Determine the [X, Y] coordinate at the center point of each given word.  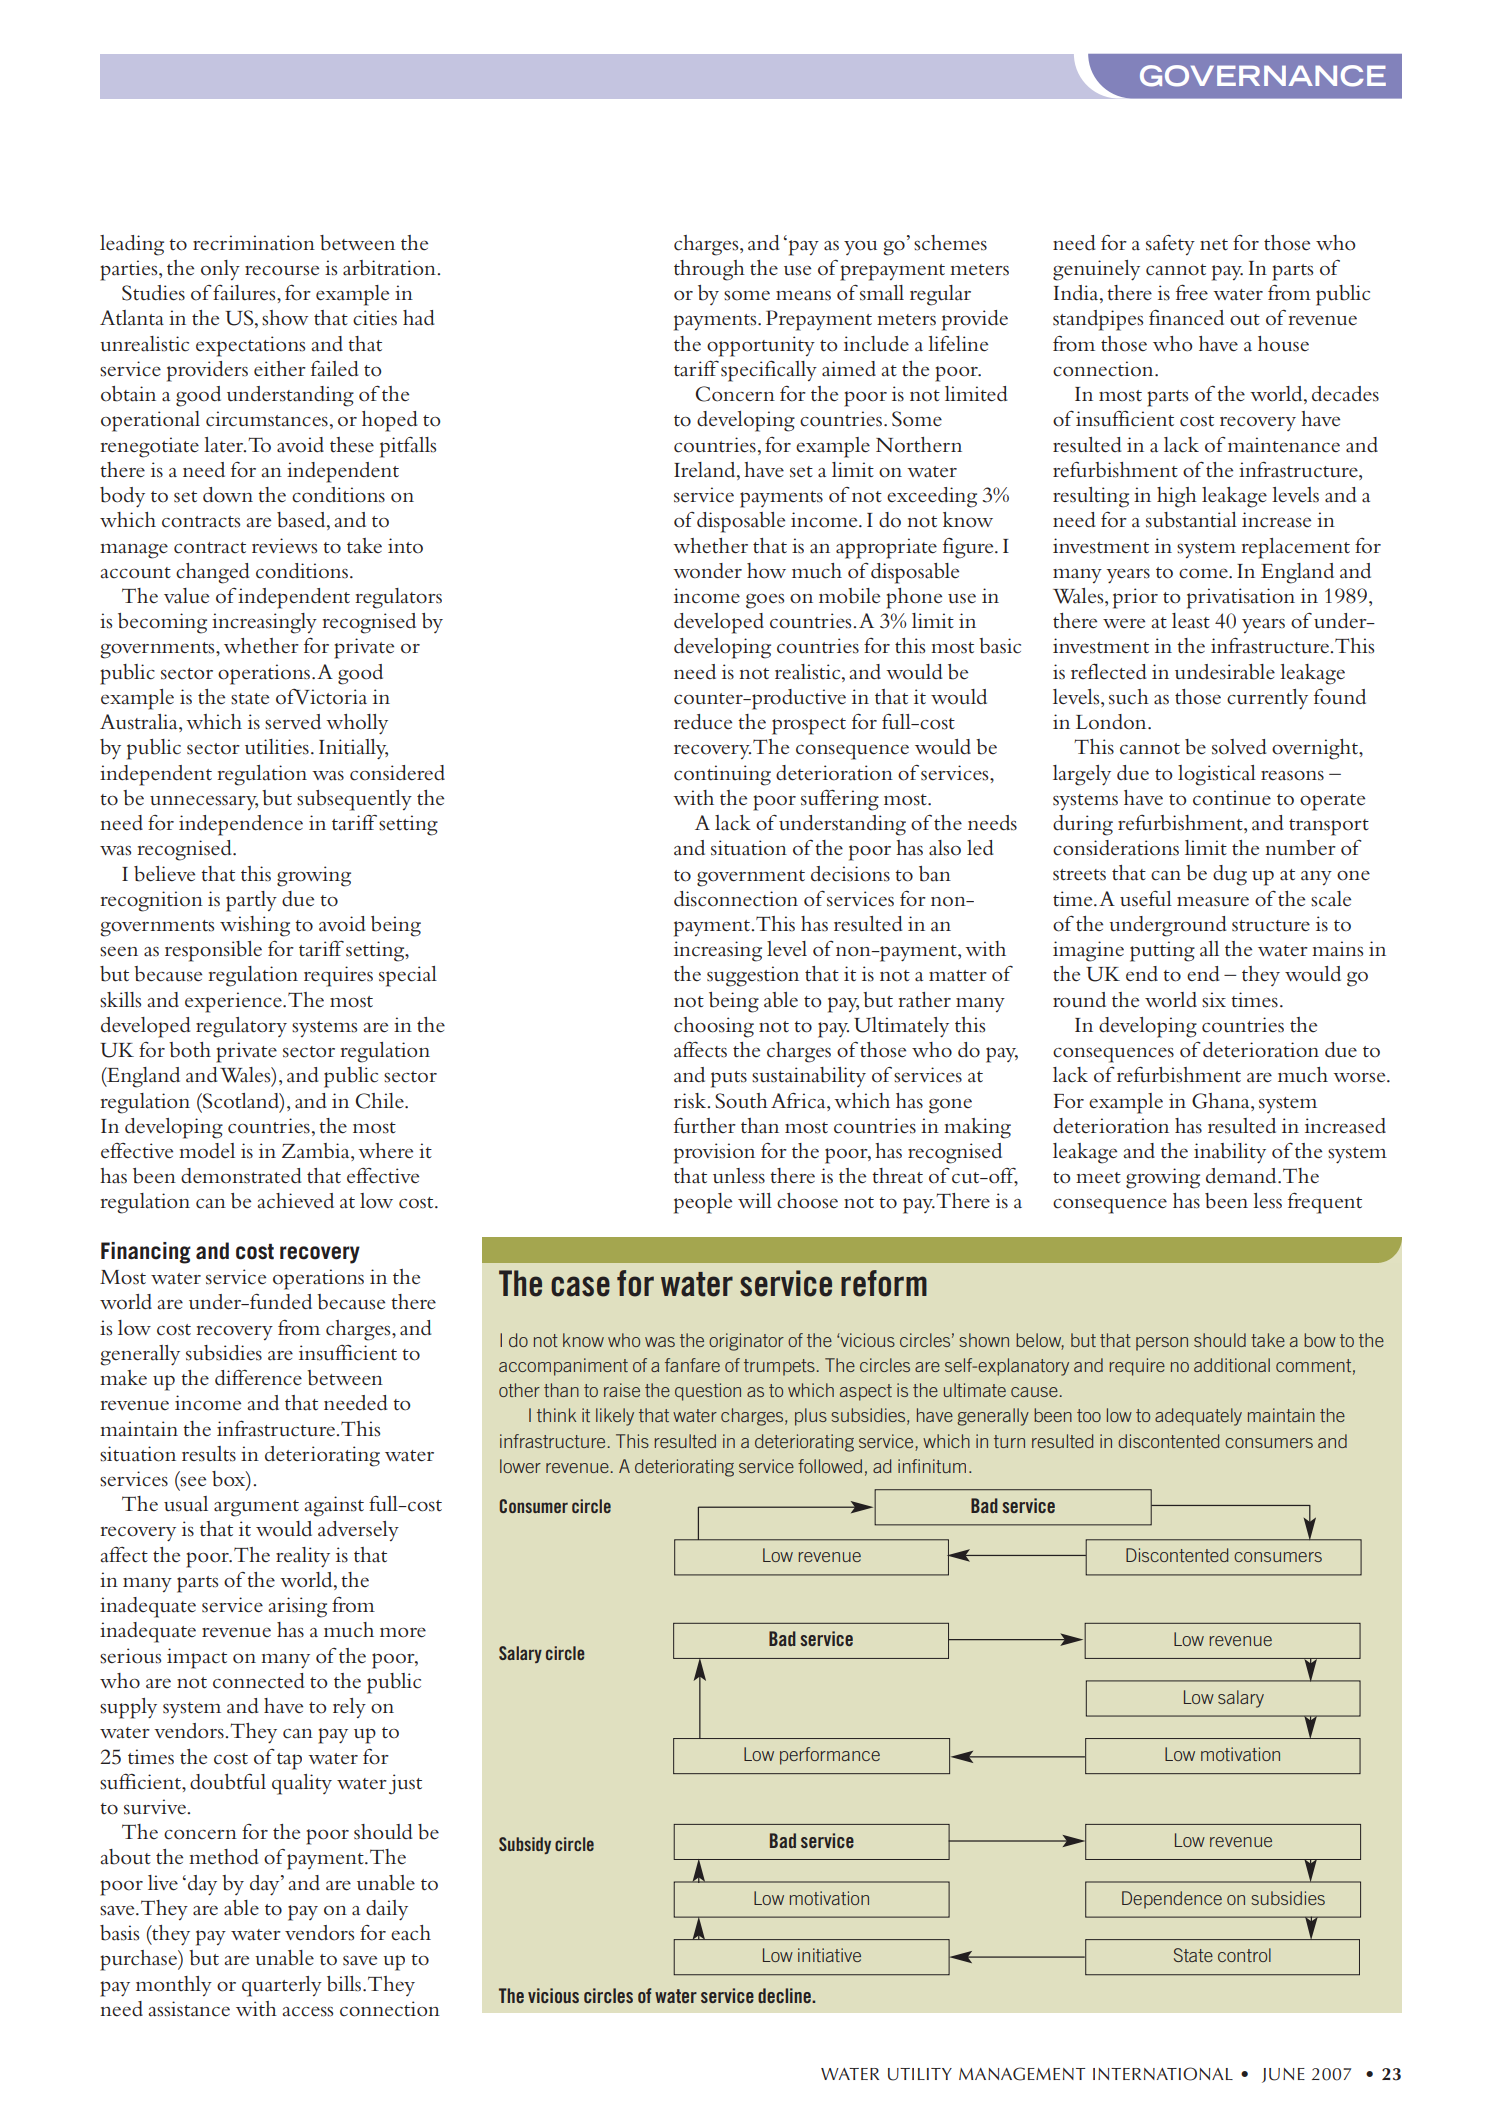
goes [765, 601]
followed [830, 1466]
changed [213, 573]
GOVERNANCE [1263, 76]
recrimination [254, 243]
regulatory [241, 1027]
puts [729, 1079]
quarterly [282, 1986]
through [709, 270]
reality [303, 1557]
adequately [1198, 1417]
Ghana [1222, 1101]
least [1191, 621]
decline [785, 1995]
